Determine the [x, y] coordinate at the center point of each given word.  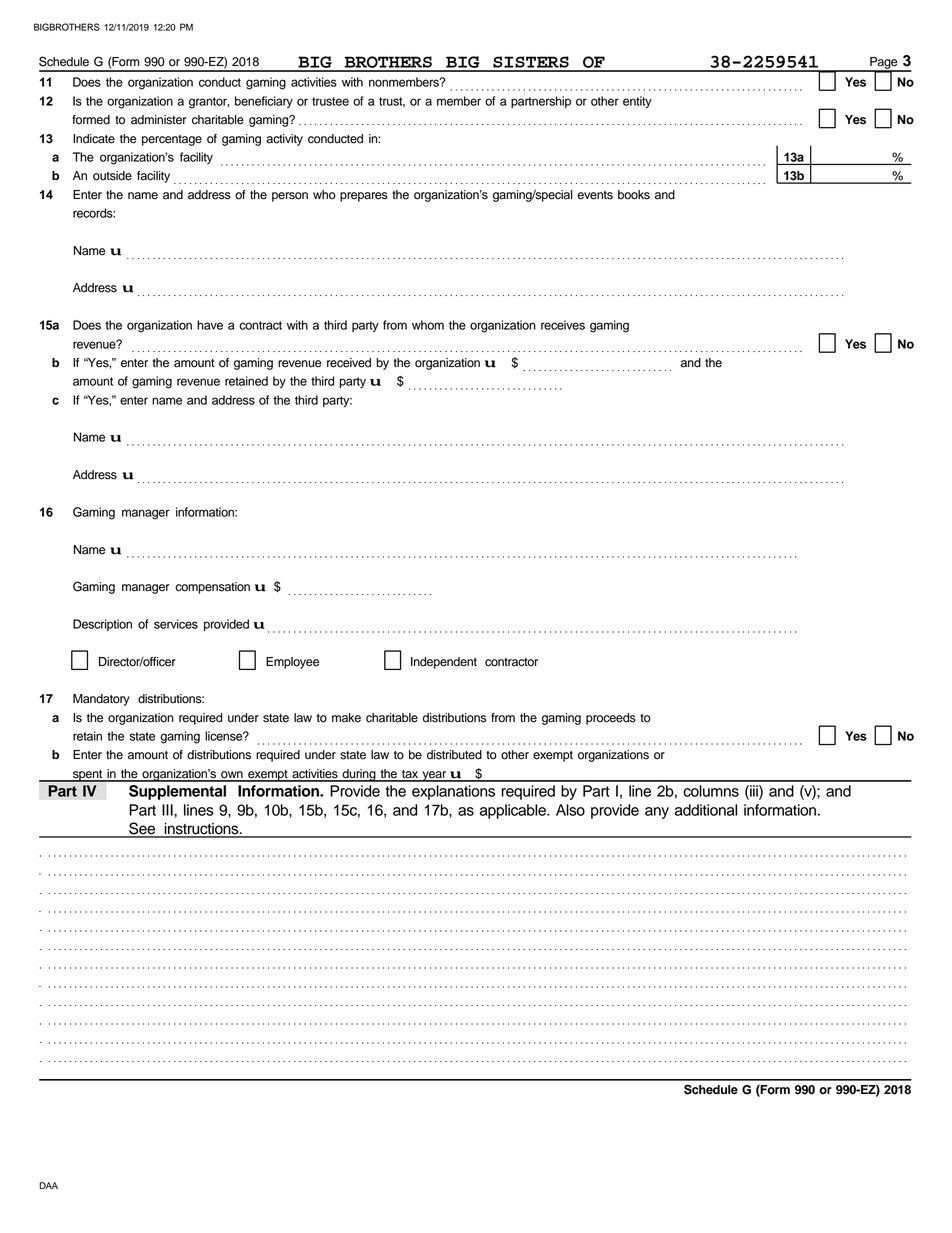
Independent [444, 663]
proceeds [611, 719]
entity [637, 102]
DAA [48, 1185]
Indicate [94, 139]
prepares [364, 197]
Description [102, 625]
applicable [514, 811]
